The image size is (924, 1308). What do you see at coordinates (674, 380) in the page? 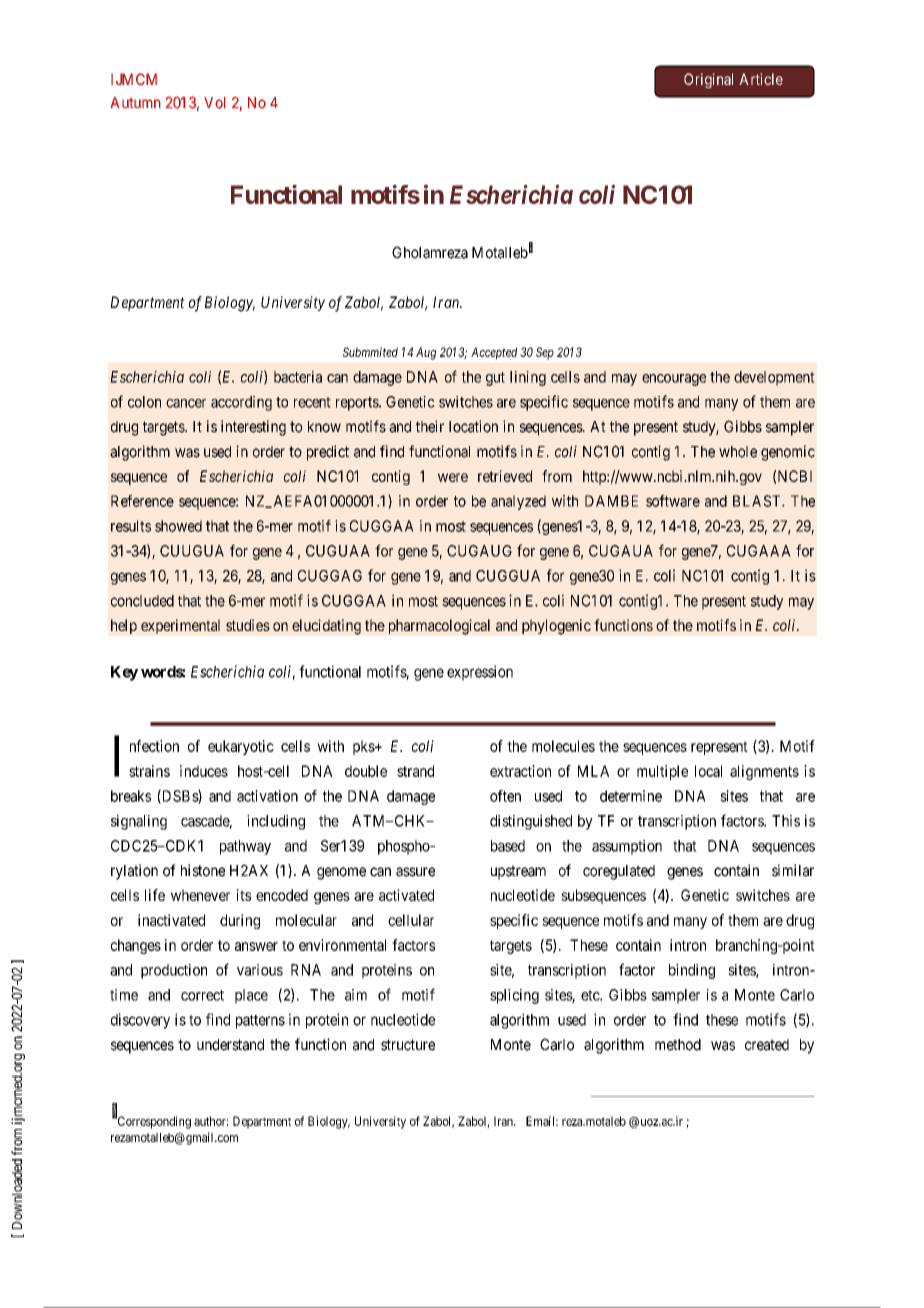
I see `encourage` at bounding box center [674, 380].
